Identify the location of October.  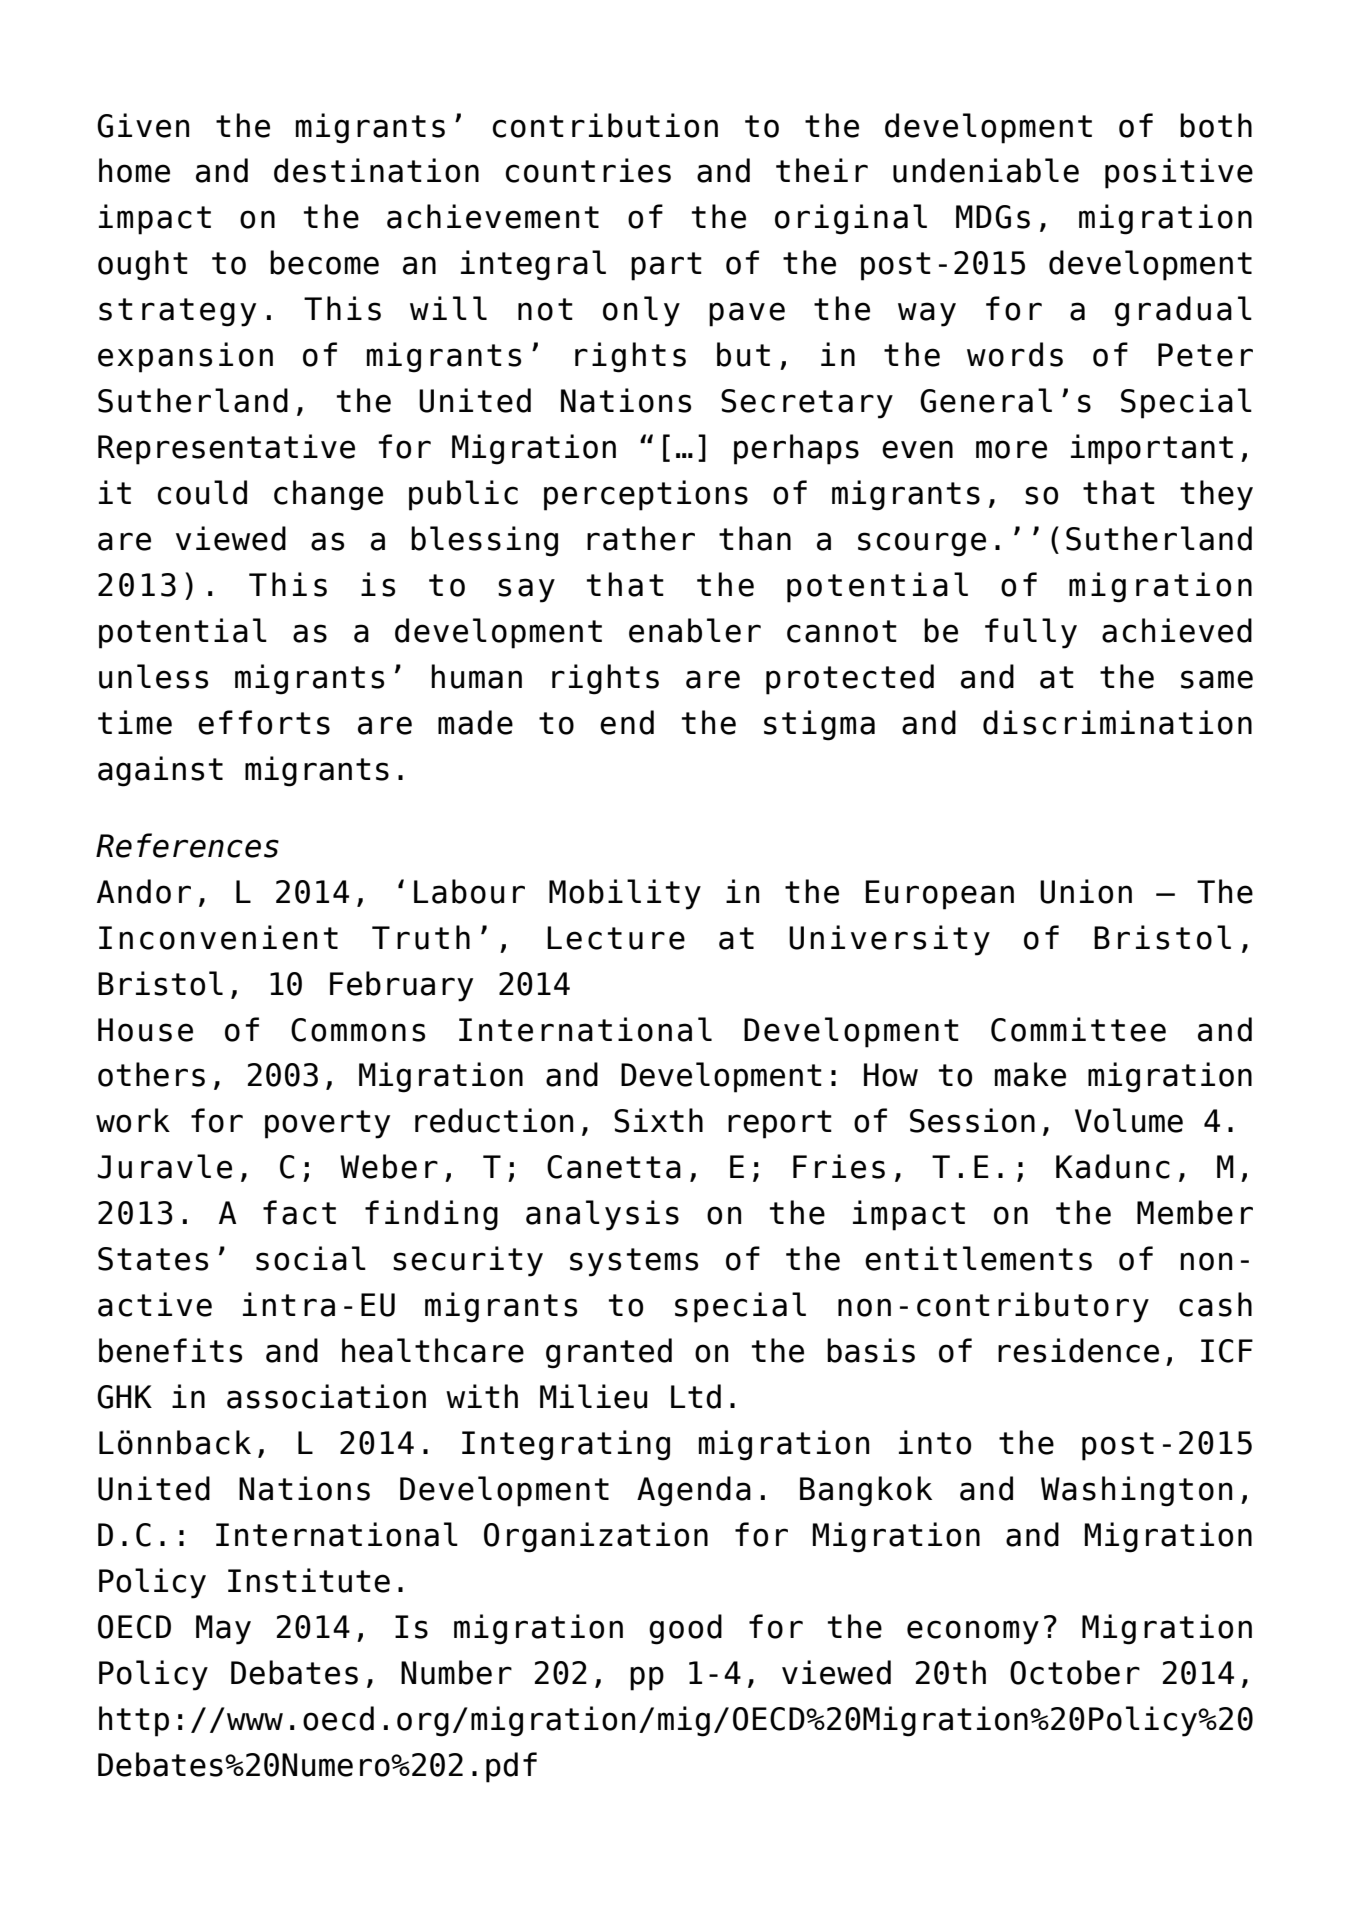
(1075, 1672).
